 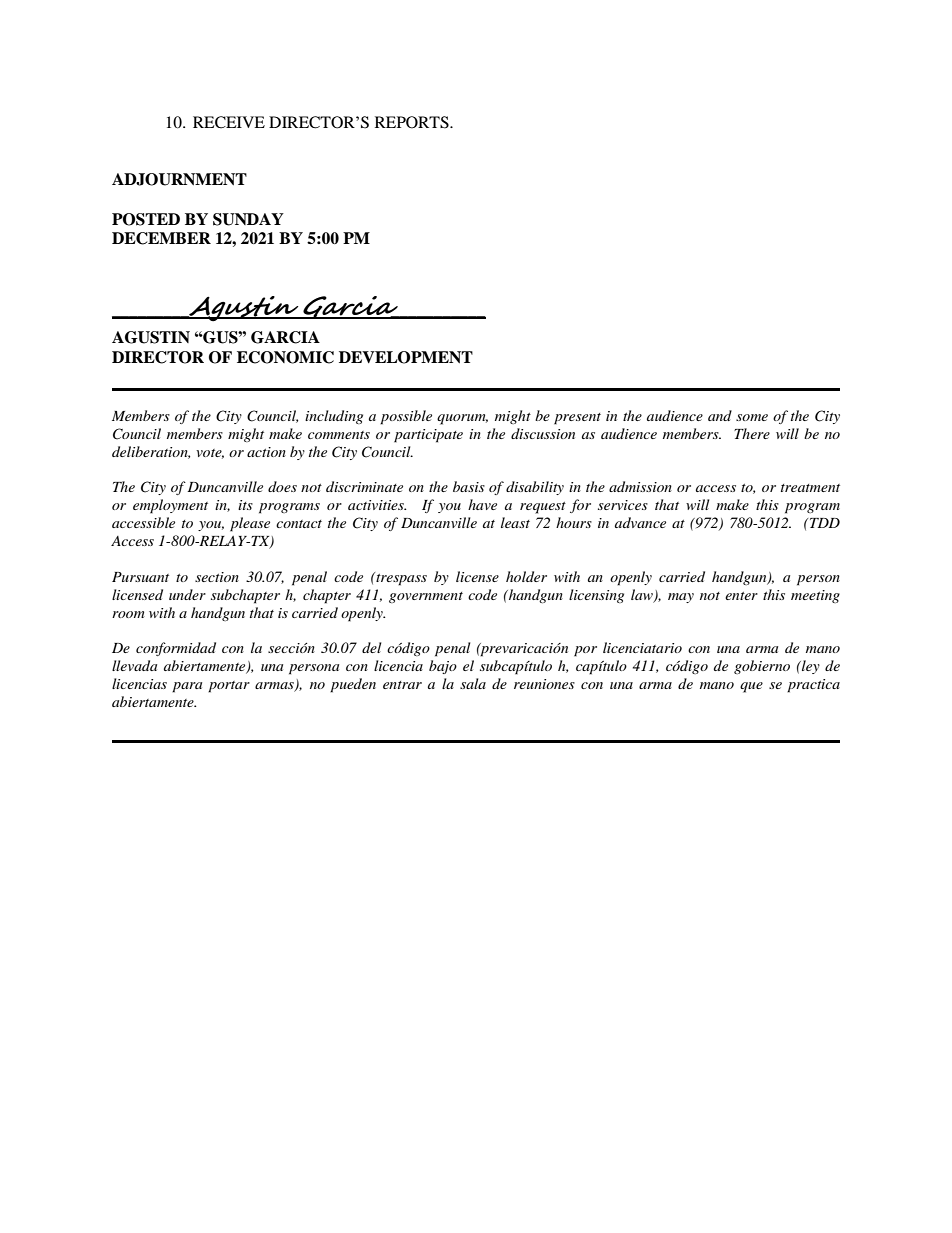 What do you see at coordinates (413, 122) in the image?
I see `REPORTS` at bounding box center [413, 122].
